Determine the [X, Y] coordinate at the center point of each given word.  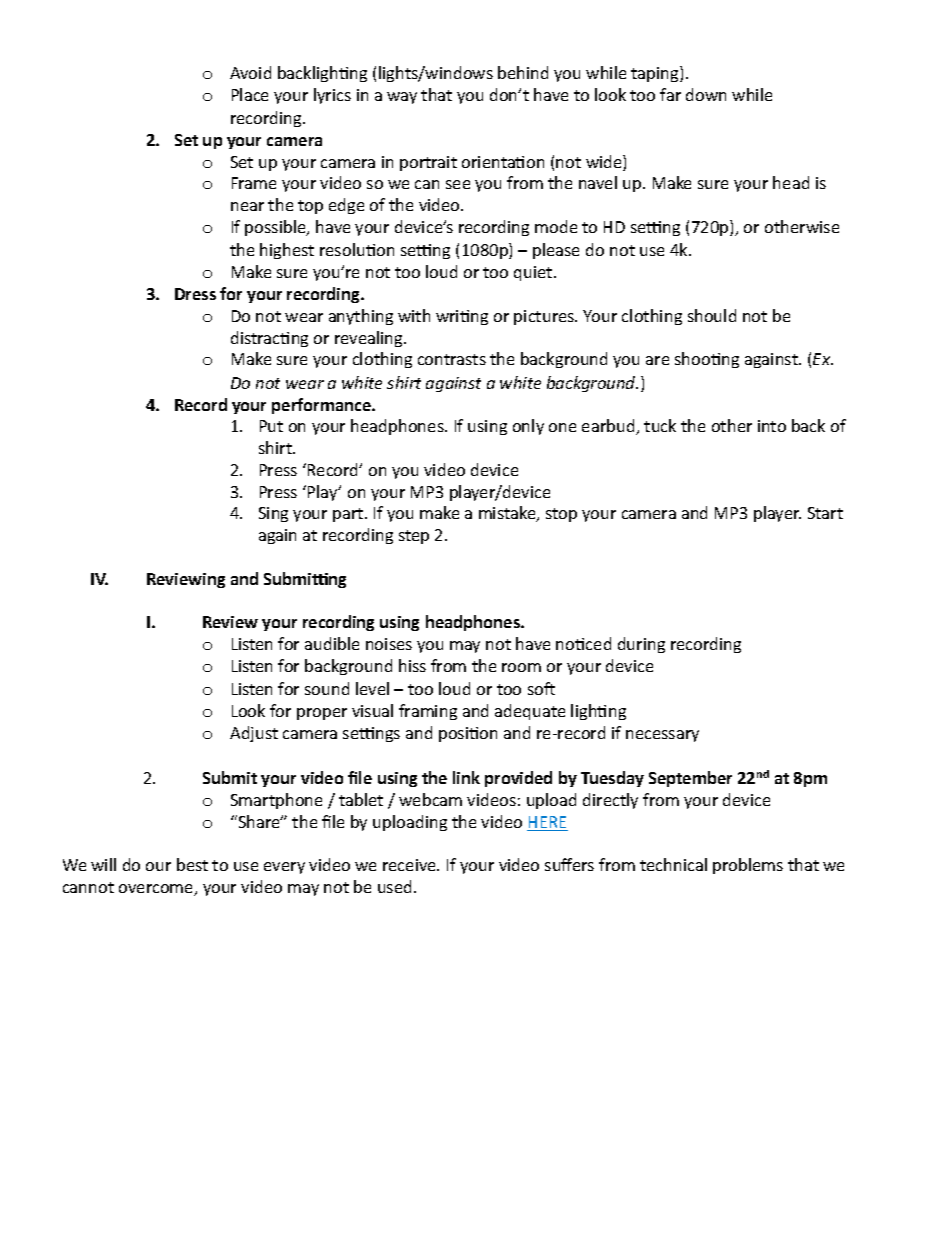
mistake [508, 514]
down [706, 94]
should [712, 315]
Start [825, 513]
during [641, 645]
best [192, 864]
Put [271, 426]
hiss [412, 665]
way [402, 98]
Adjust [254, 734]
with [414, 315]
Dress [195, 294]
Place [250, 94]
